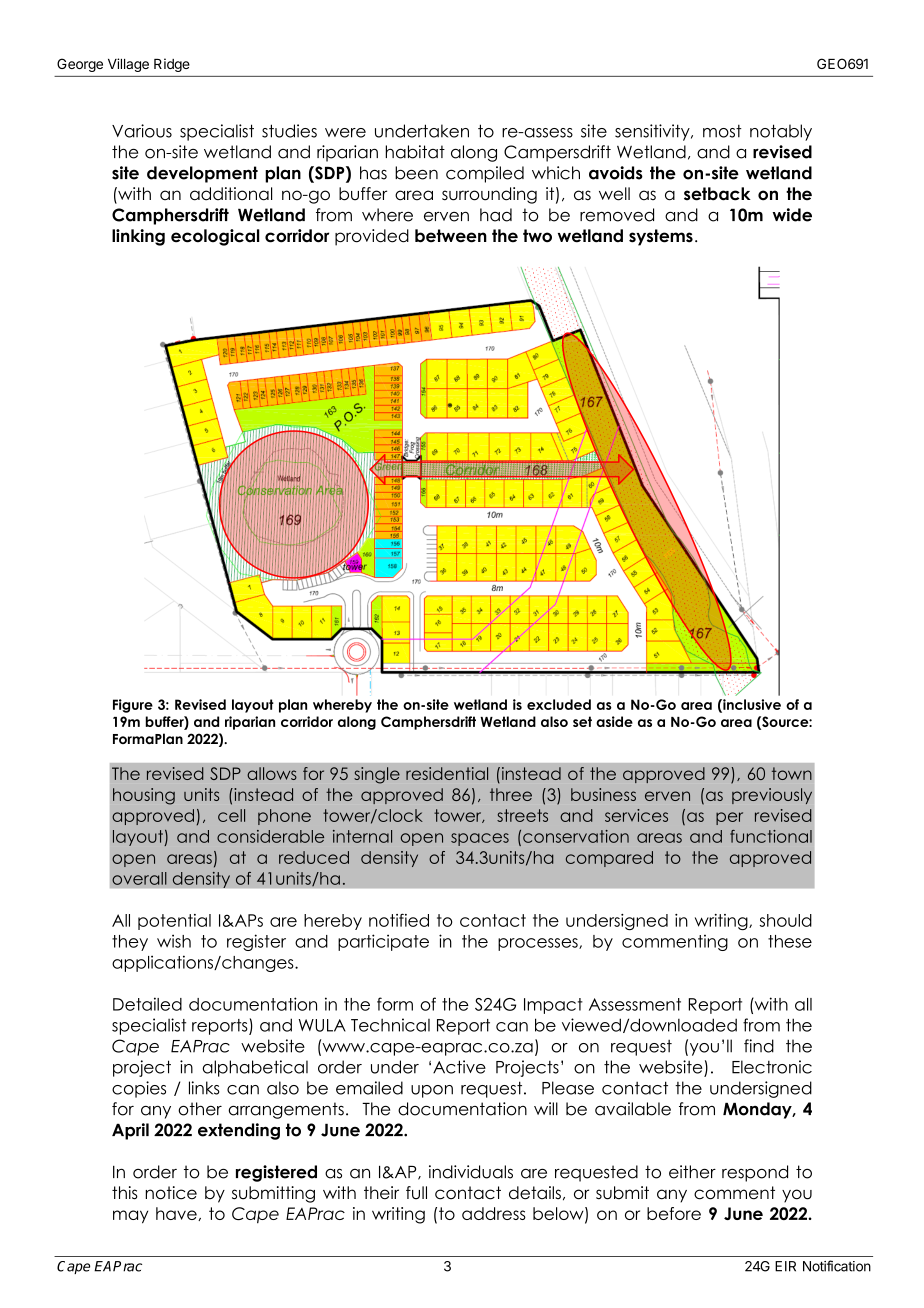 The image size is (924, 1308). I want to click on town, so click(792, 773).
